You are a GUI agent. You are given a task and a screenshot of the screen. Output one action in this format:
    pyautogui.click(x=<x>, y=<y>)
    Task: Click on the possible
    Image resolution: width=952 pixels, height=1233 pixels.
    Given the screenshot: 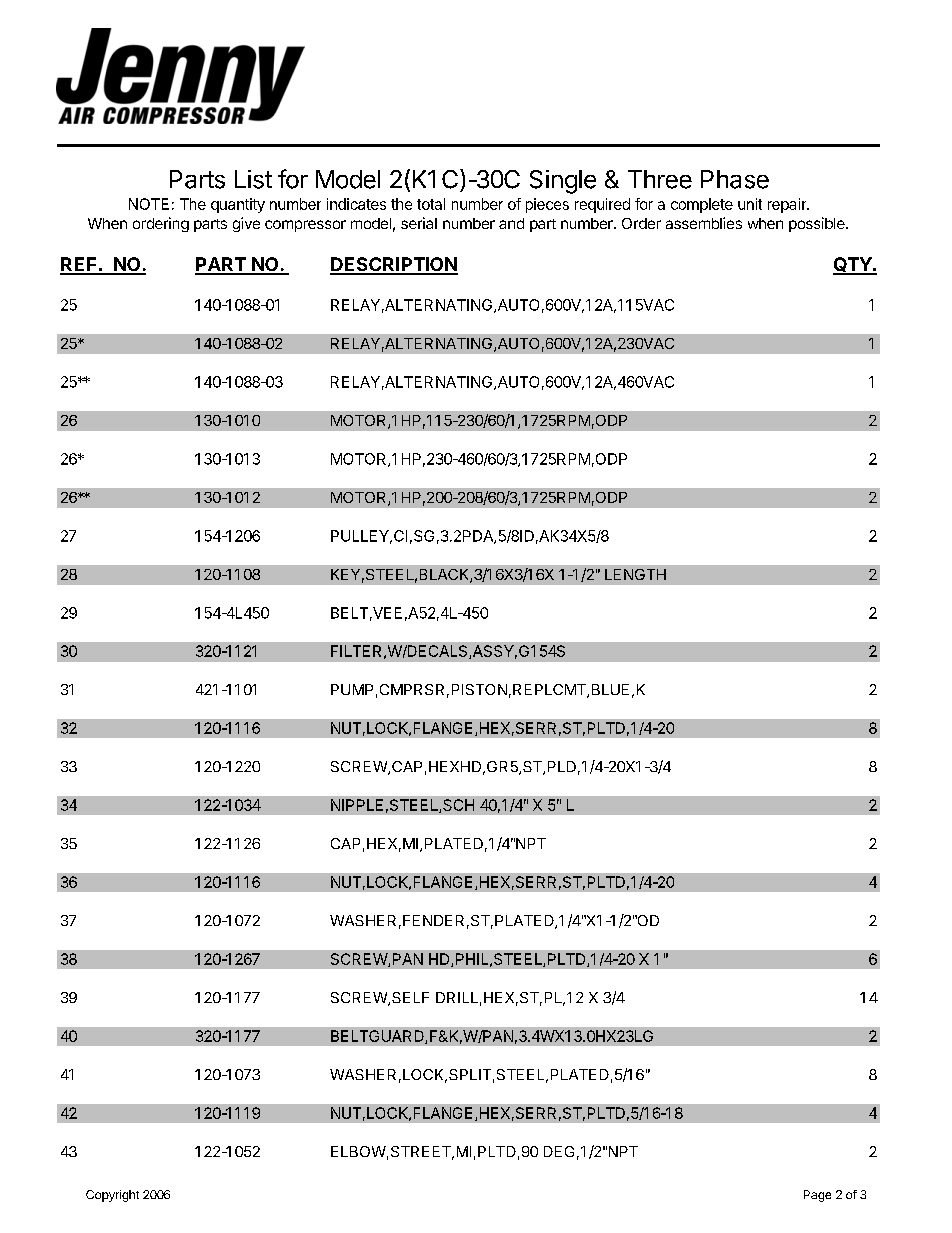 What is the action you would take?
    pyautogui.click(x=818, y=224)
